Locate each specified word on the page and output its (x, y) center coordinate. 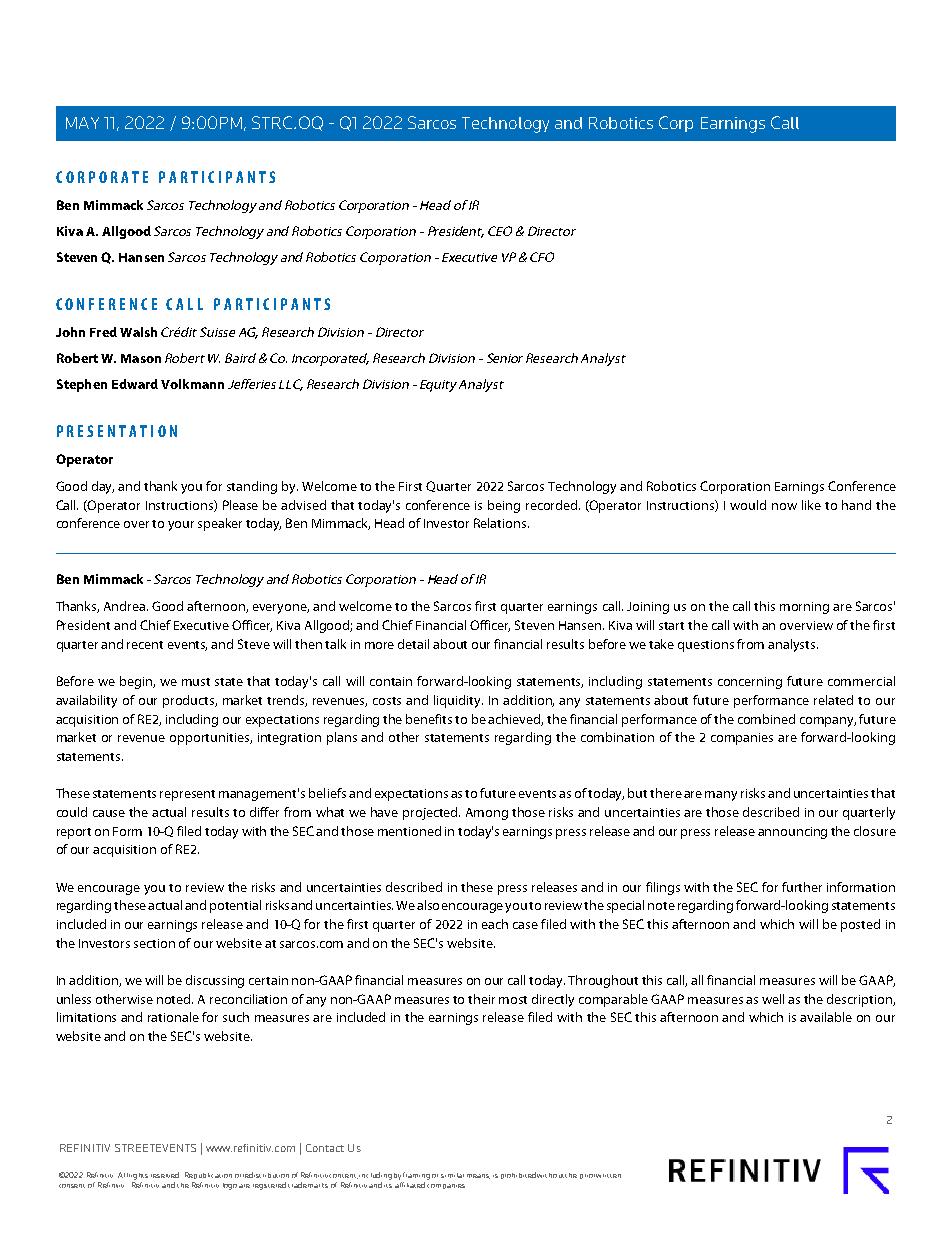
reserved (165, 1175)
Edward (135, 384)
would (748, 505)
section (154, 943)
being (504, 506)
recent (145, 645)
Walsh (138, 332)
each (495, 924)
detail (413, 644)
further (802, 887)
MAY (82, 123)
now (784, 506)
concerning (750, 683)
